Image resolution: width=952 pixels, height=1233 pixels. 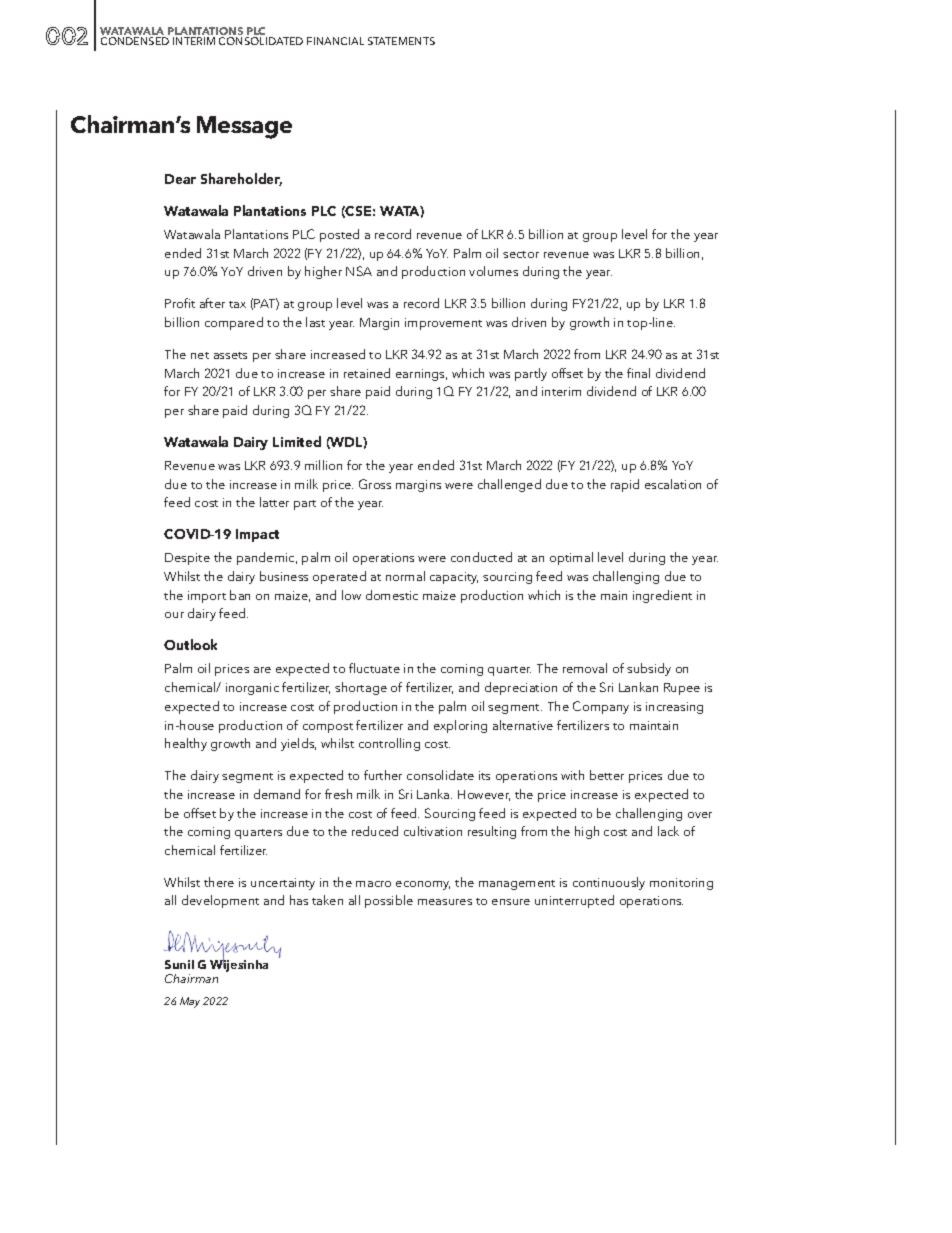 I want to click on Despite, so click(x=187, y=559).
